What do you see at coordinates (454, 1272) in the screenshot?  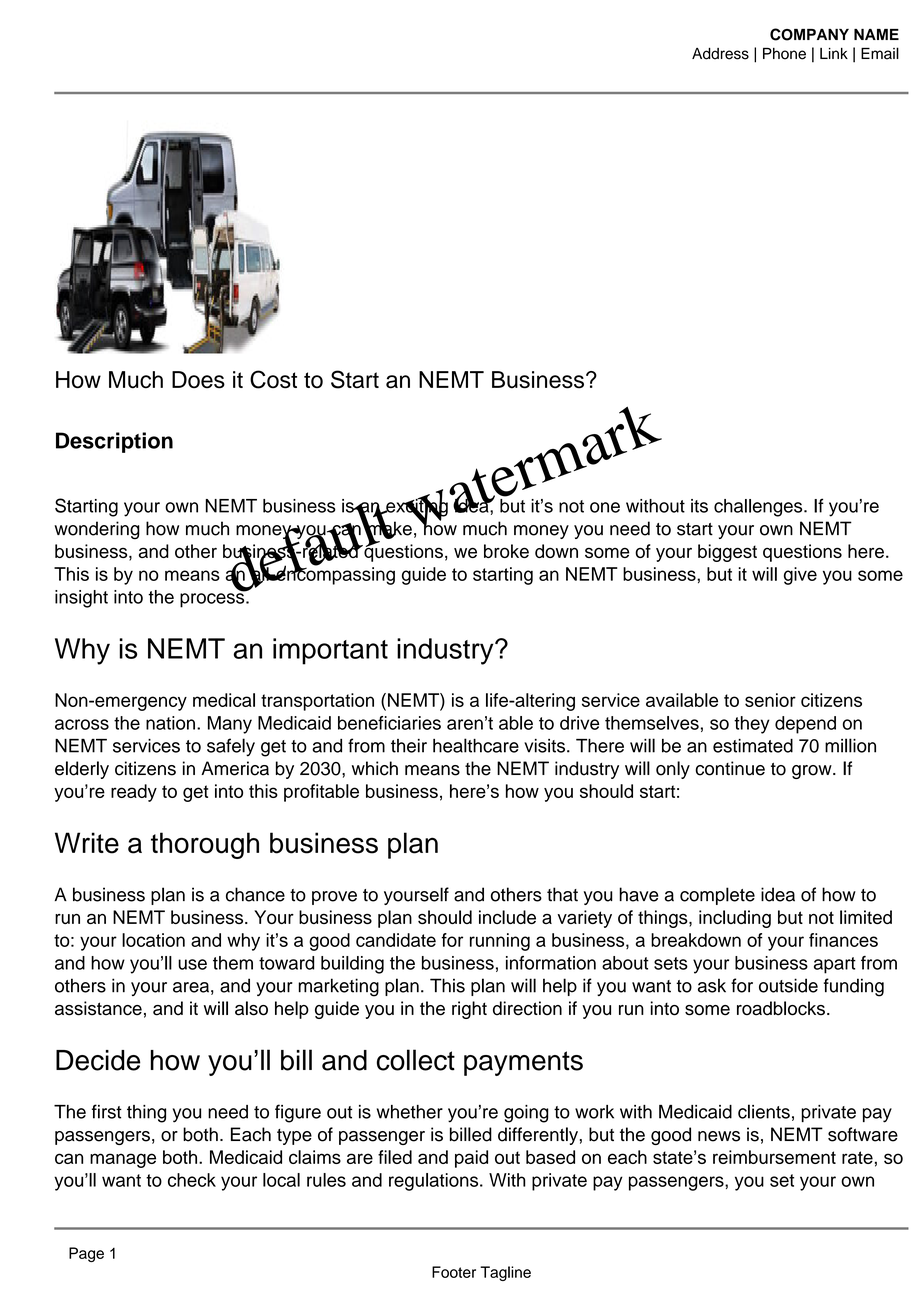 I see `Footer` at bounding box center [454, 1272].
